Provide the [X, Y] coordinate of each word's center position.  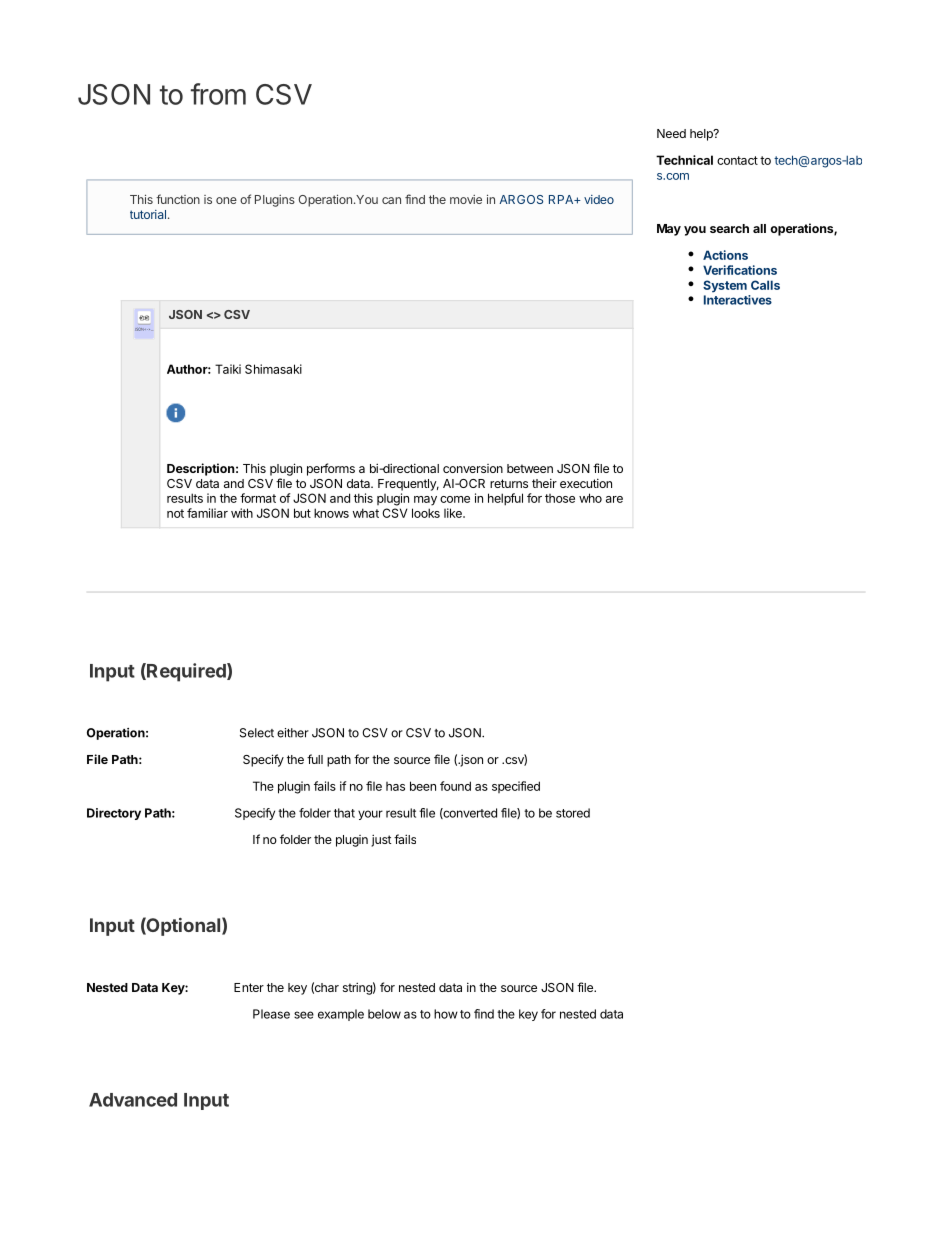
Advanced [133, 1100]
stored [573, 813]
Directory [114, 814]
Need [671, 133]
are [614, 499]
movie [466, 199]
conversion [473, 468]
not [175, 513]
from [218, 94]
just [381, 840]
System [725, 286]
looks [426, 513]
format [258, 498]
